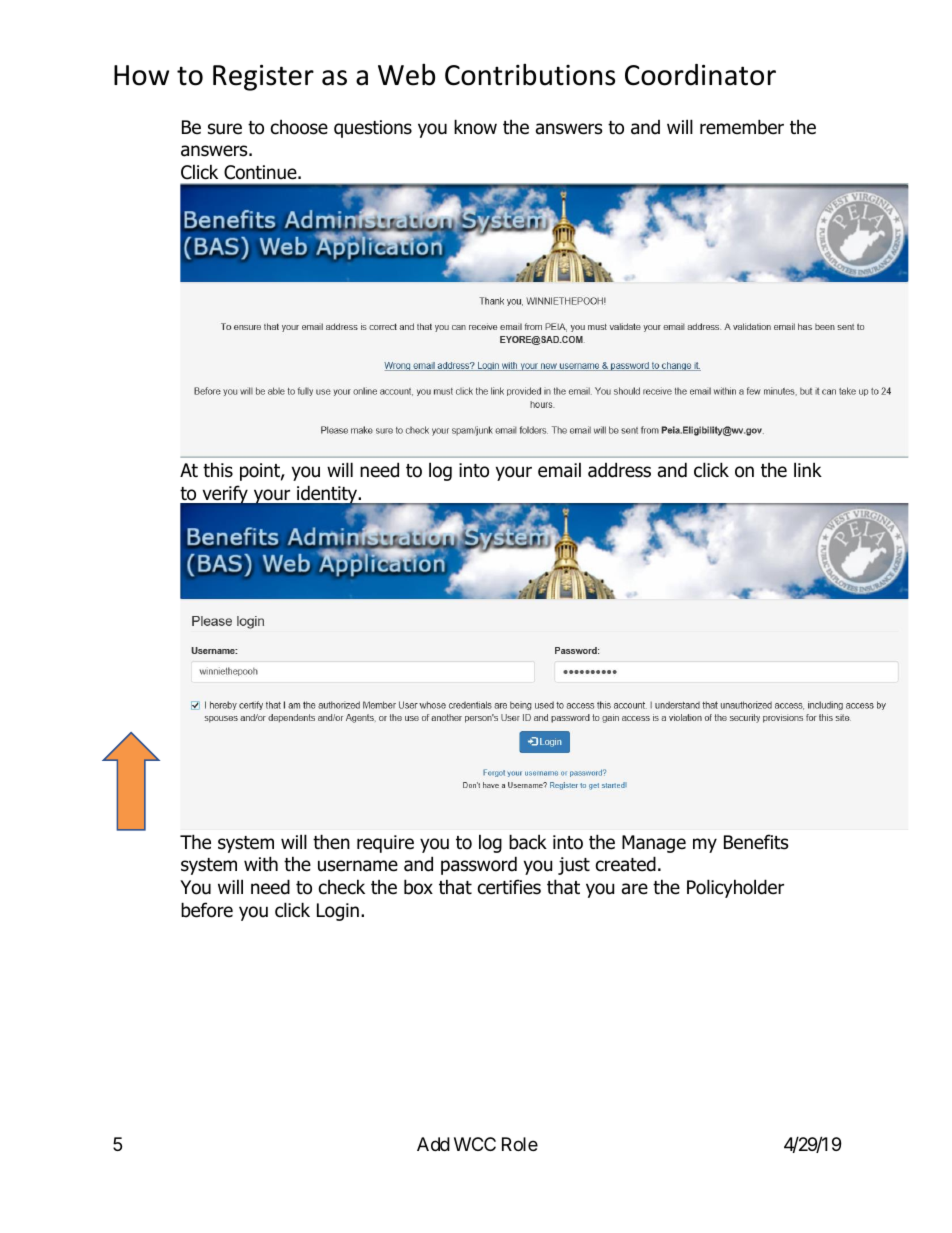 The width and height of the image is (952, 1233). I want to click on address, so click(619, 470).
